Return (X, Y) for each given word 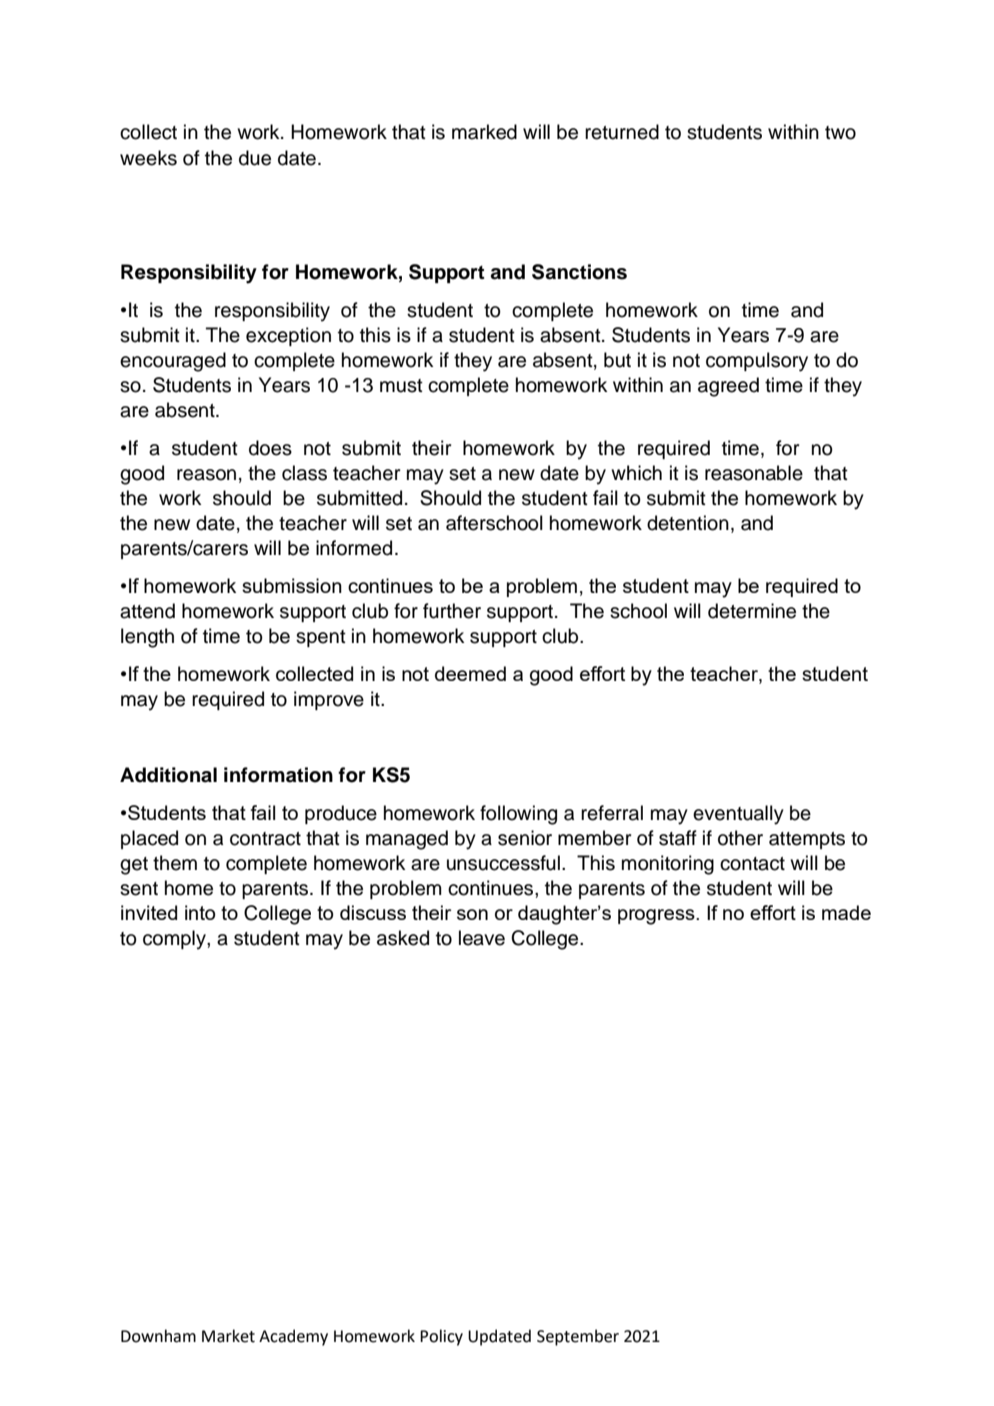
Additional (168, 775)
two (840, 133)
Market (228, 1336)
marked (484, 132)
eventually (738, 815)
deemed (470, 673)
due (255, 158)
